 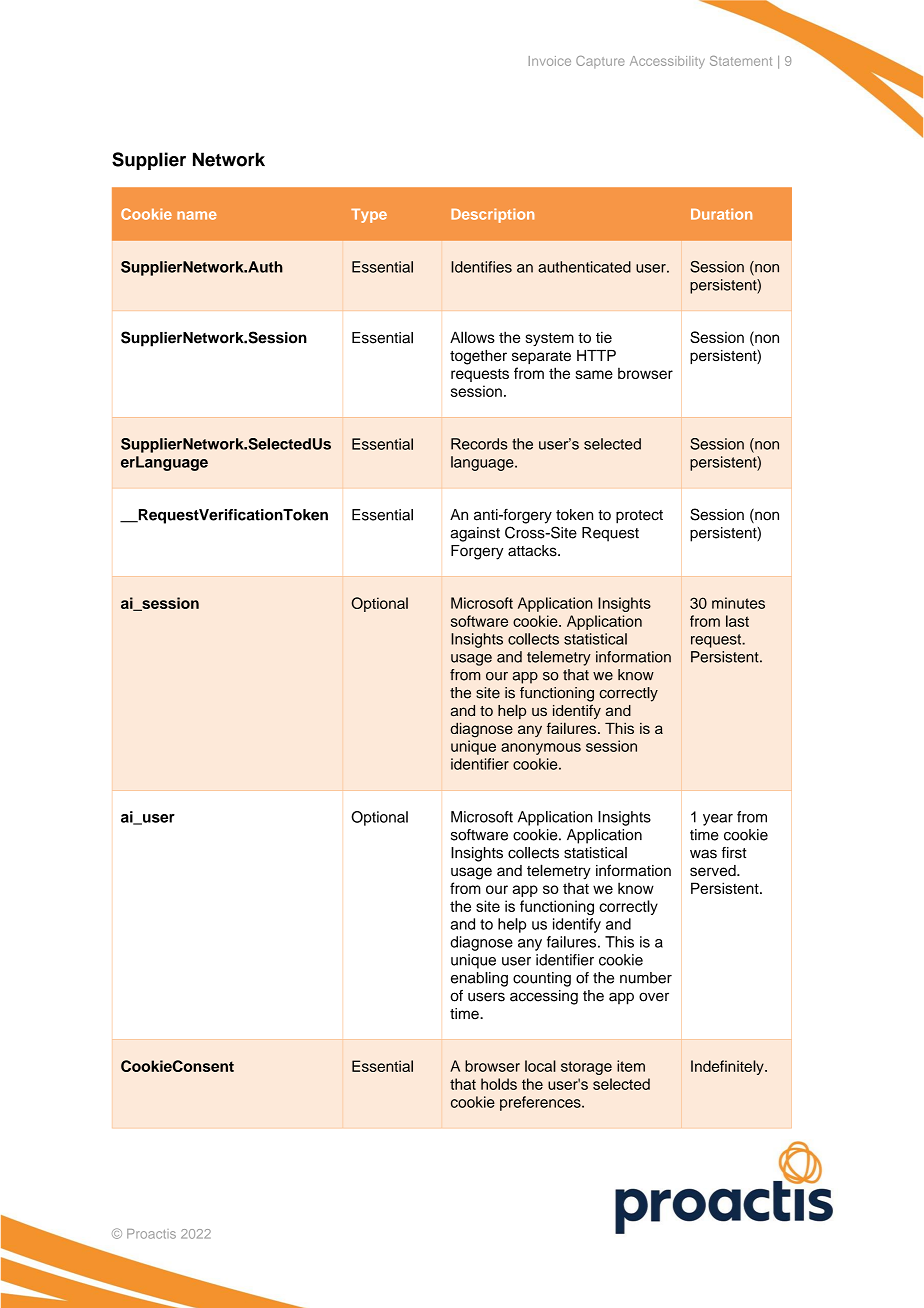 What do you see at coordinates (481, 267) in the document?
I see `Identifies` at bounding box center [481, 267].
